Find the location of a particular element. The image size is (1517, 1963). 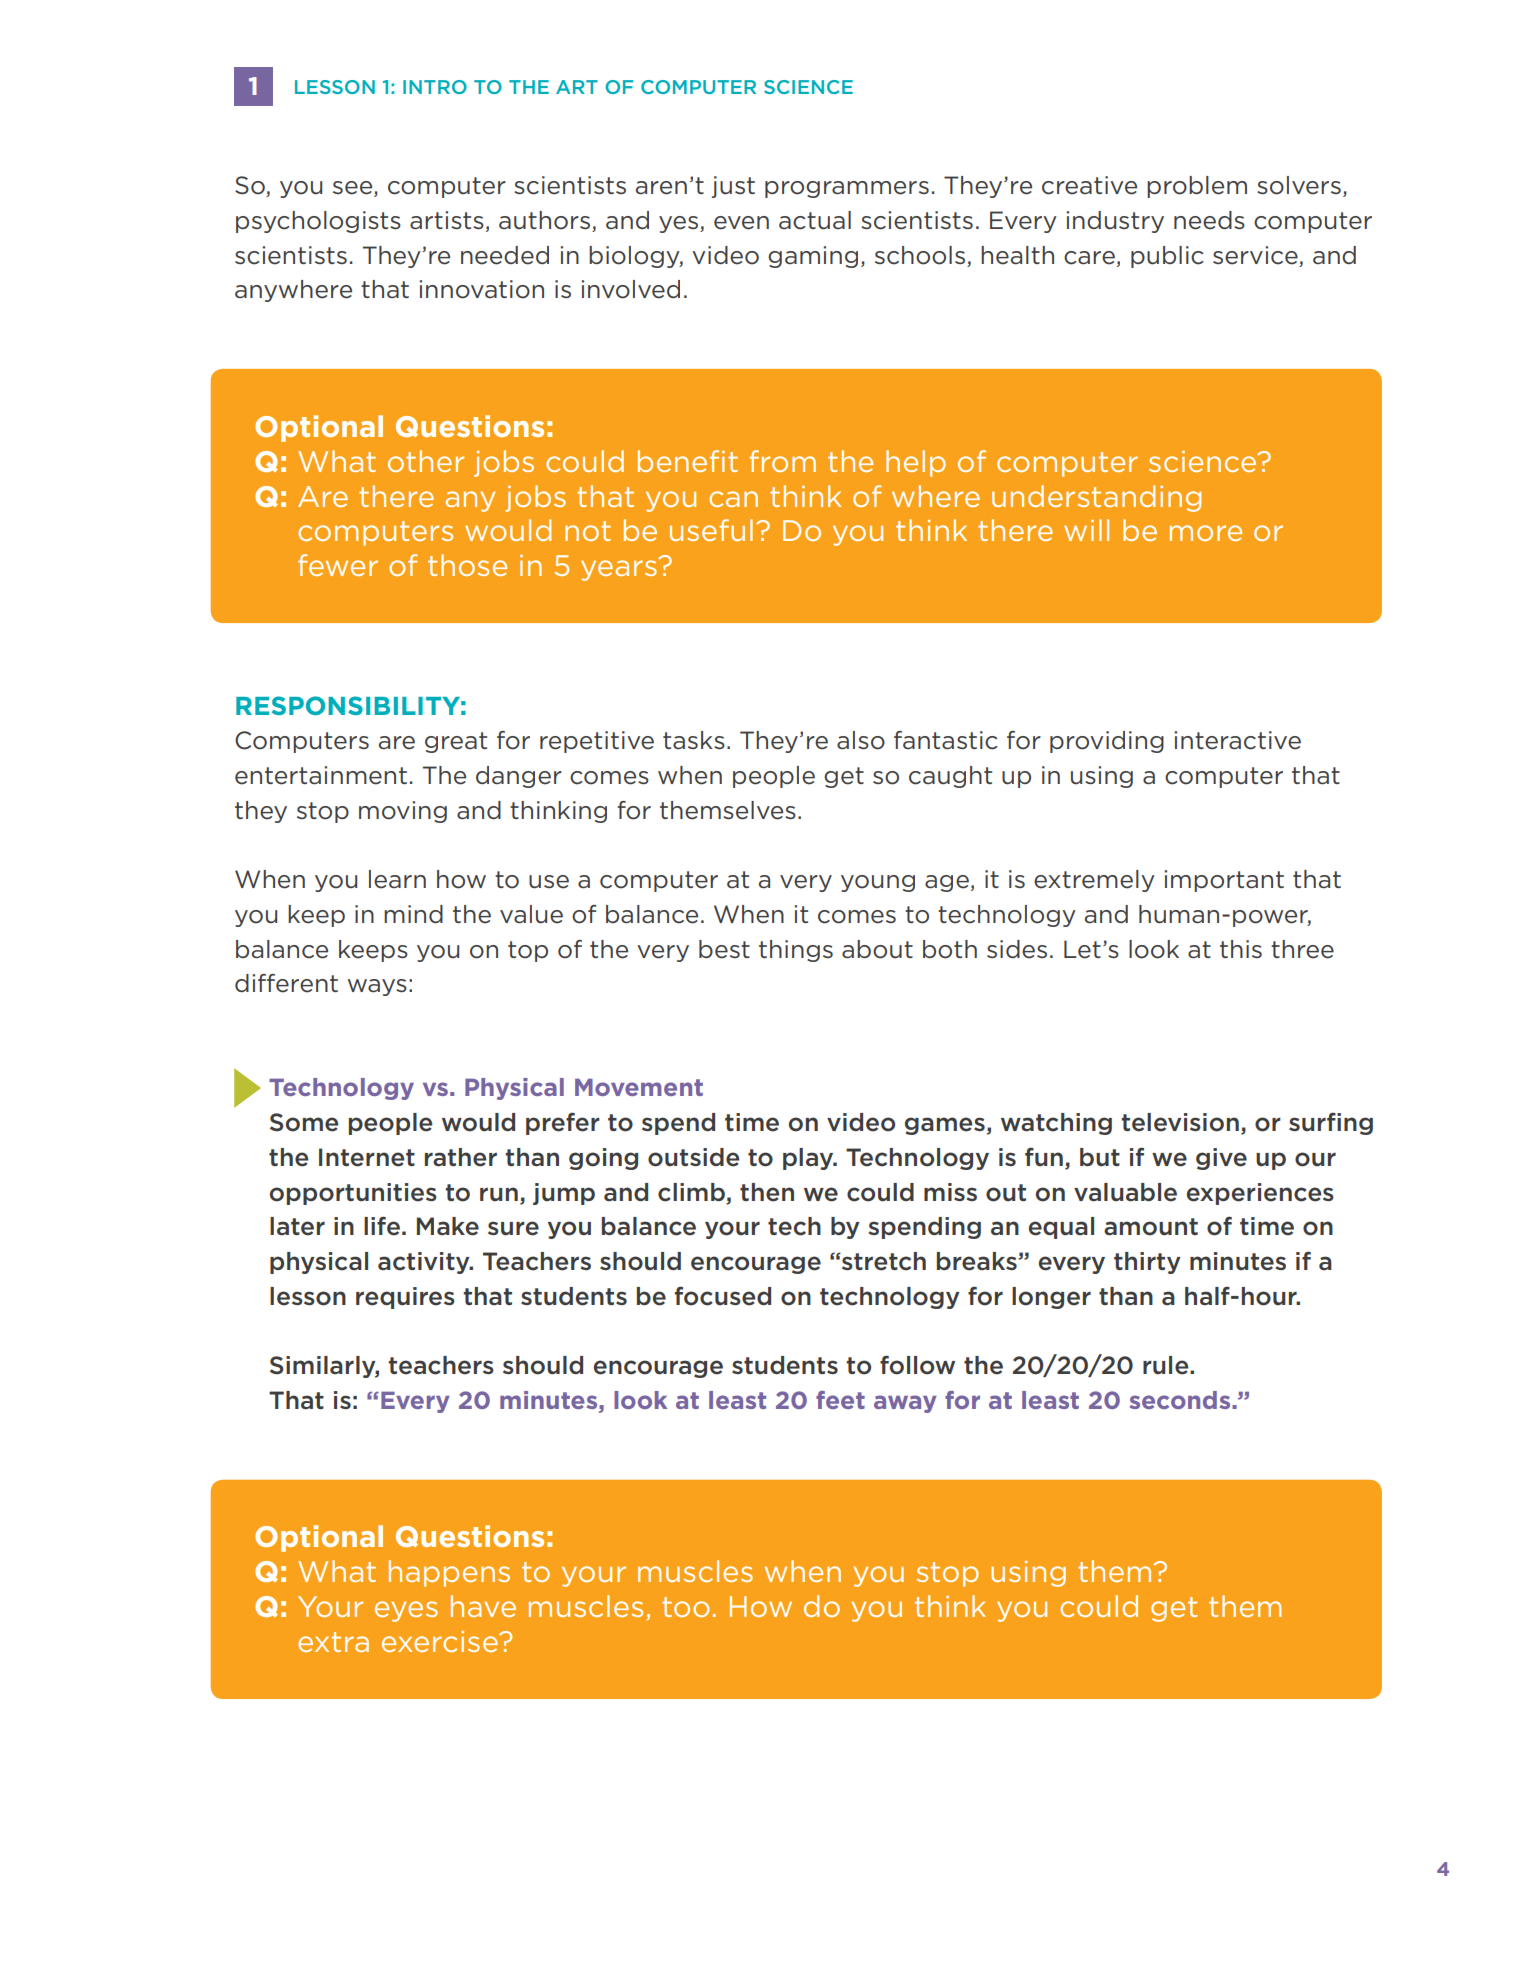

INTRO is located at coordinates (435, 87).
